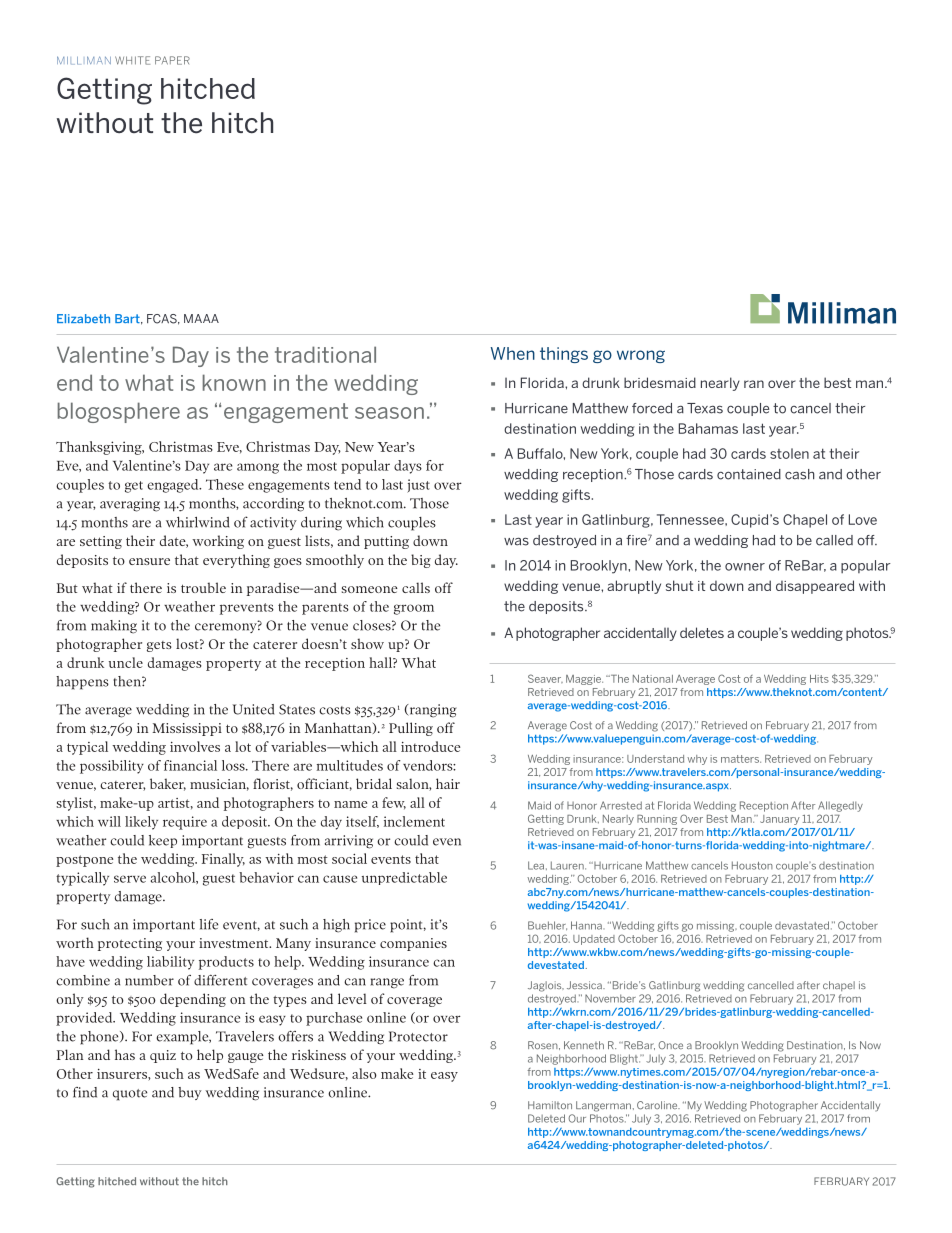 The image size is (952, 1233). What do you see at coordinates (741, 759) in the screenshot?
I see `matters` at bounding box center [741, 759].
